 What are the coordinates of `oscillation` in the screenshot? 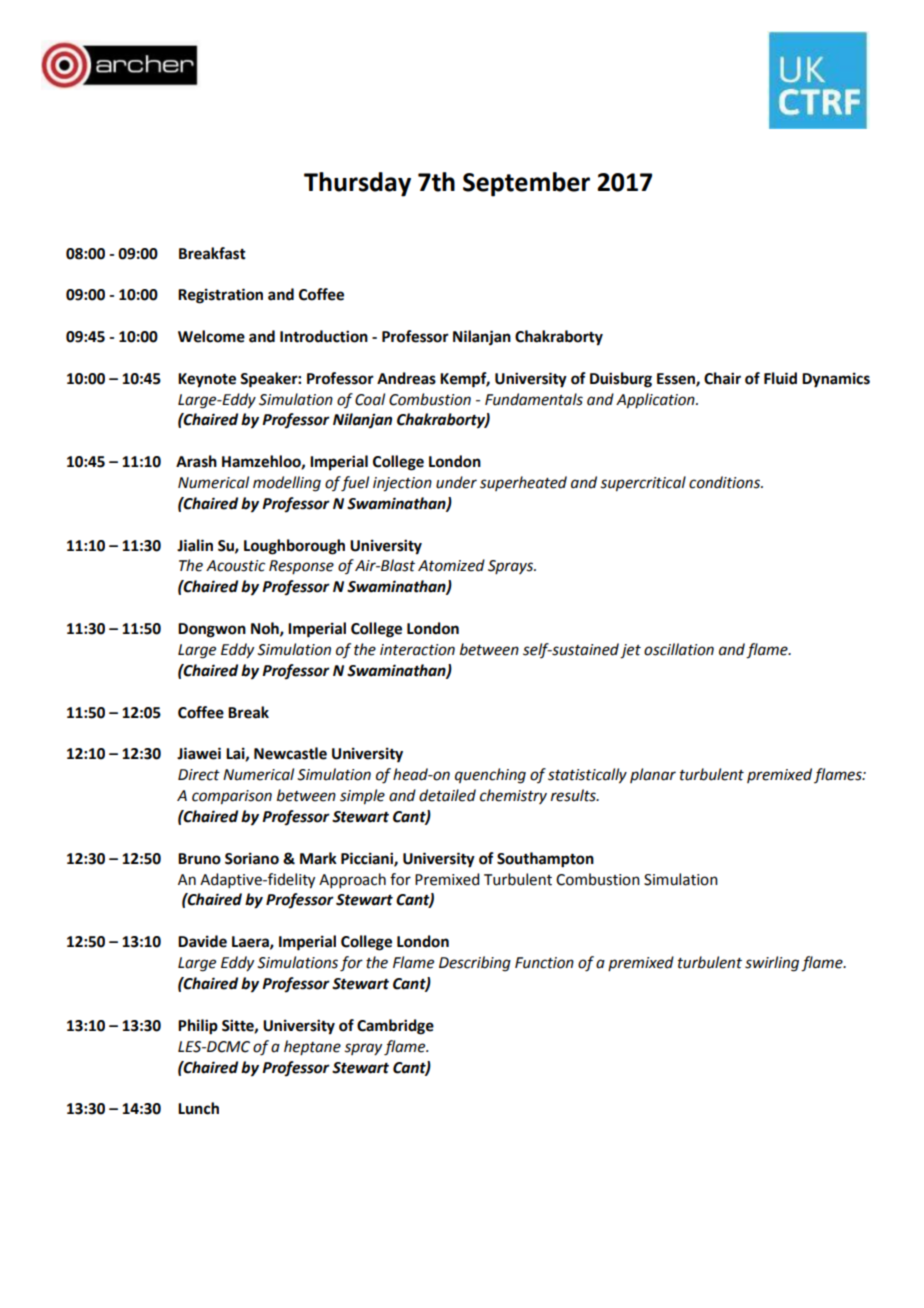 It's located at (679, 649).
